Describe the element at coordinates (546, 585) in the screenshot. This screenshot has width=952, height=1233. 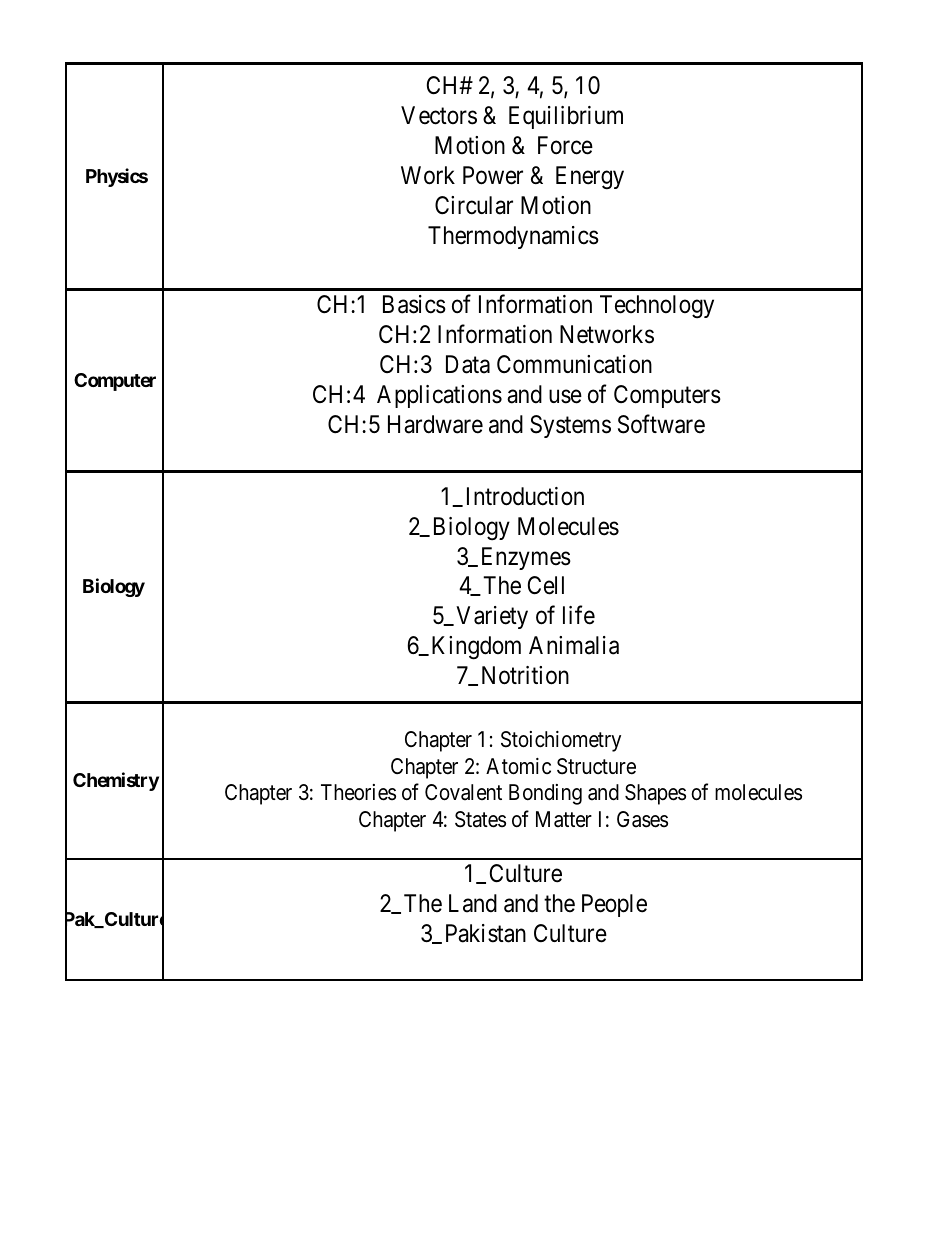
I see `Cell` at that location.
